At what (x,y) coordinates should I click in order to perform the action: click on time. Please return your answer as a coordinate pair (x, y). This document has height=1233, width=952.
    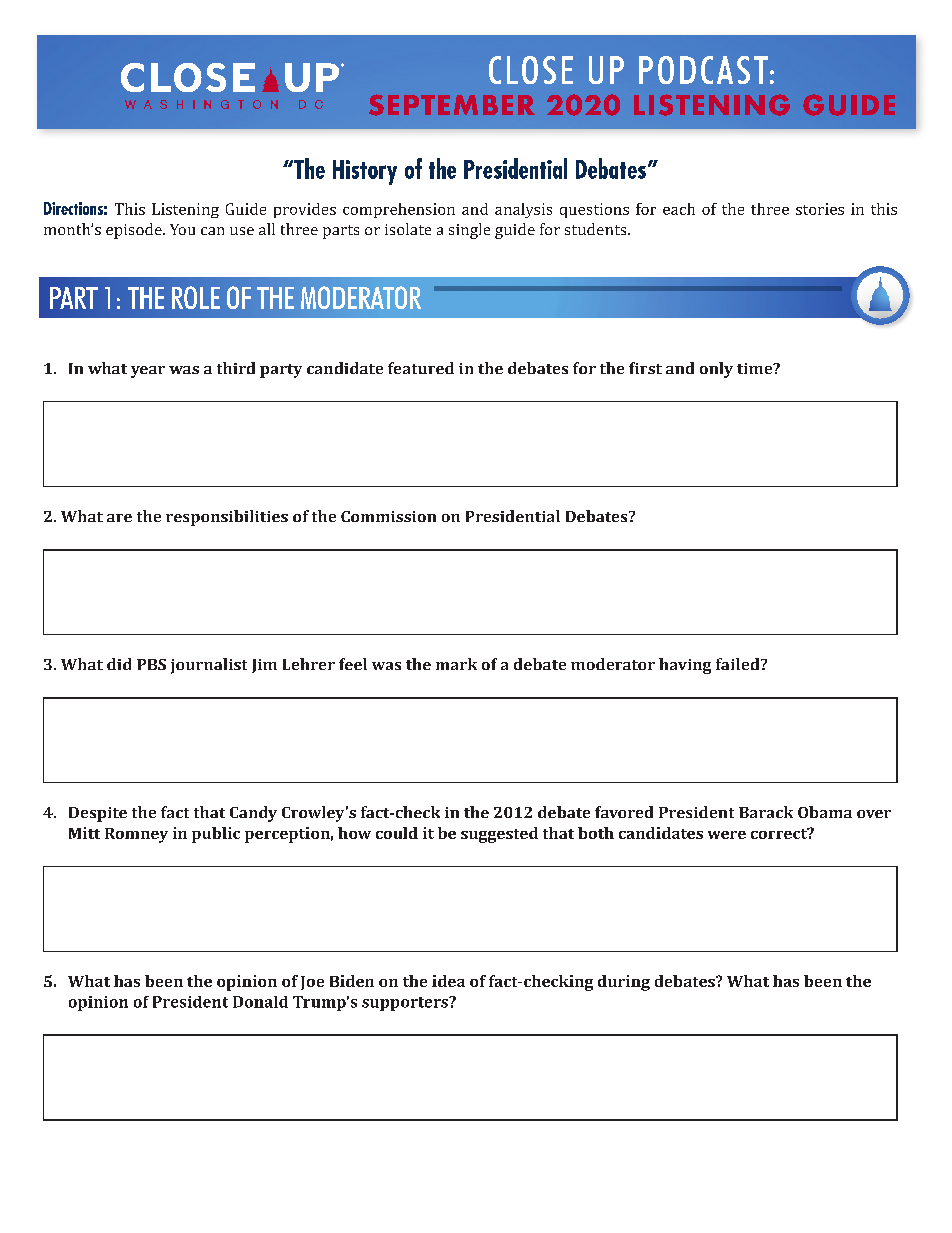
    Looking at the image, I should click on (756, 368).
